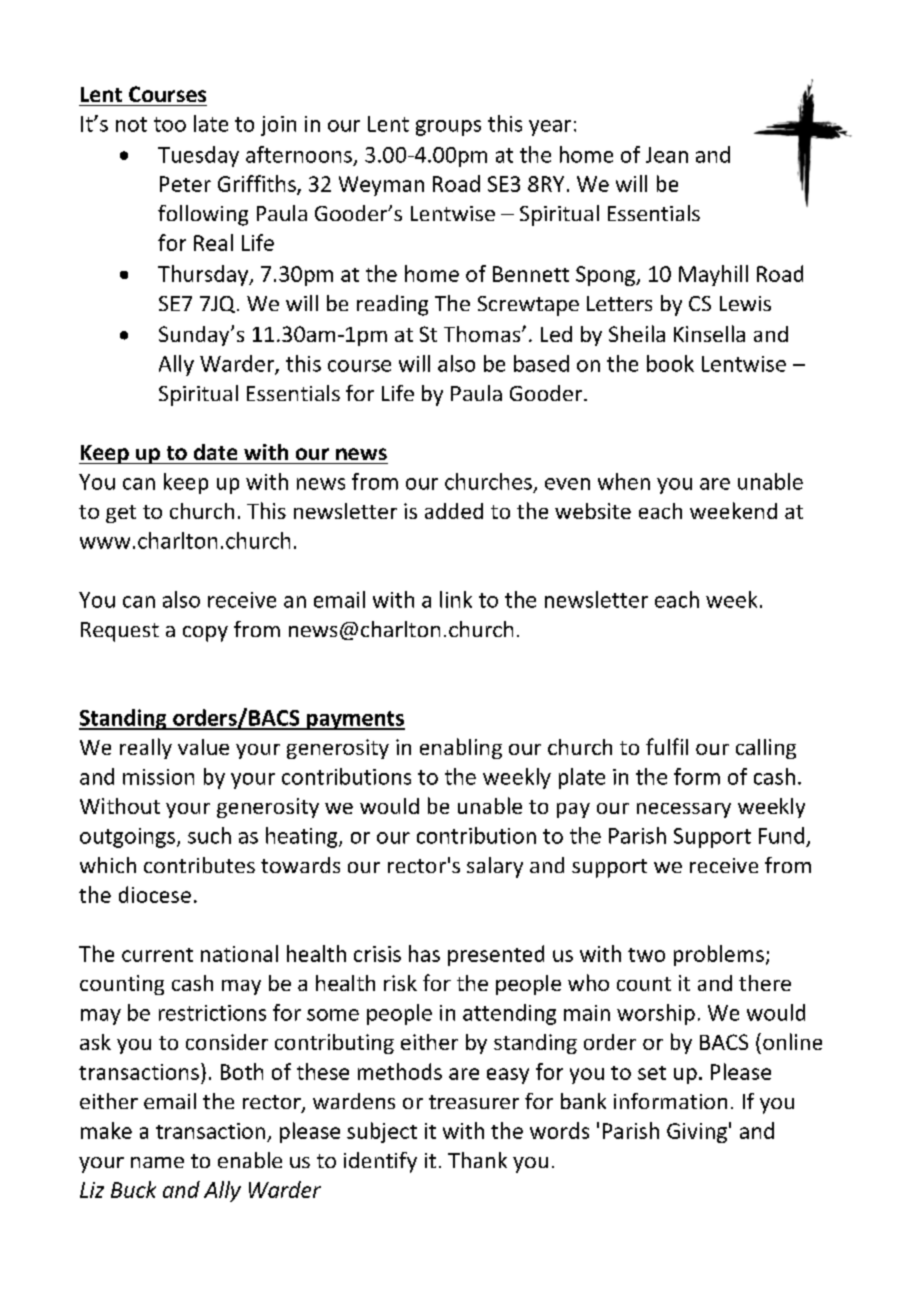  What do you see at coordinates (205, 634) in the screenshot?
I see `copy` at bounding box center [205, 634].
